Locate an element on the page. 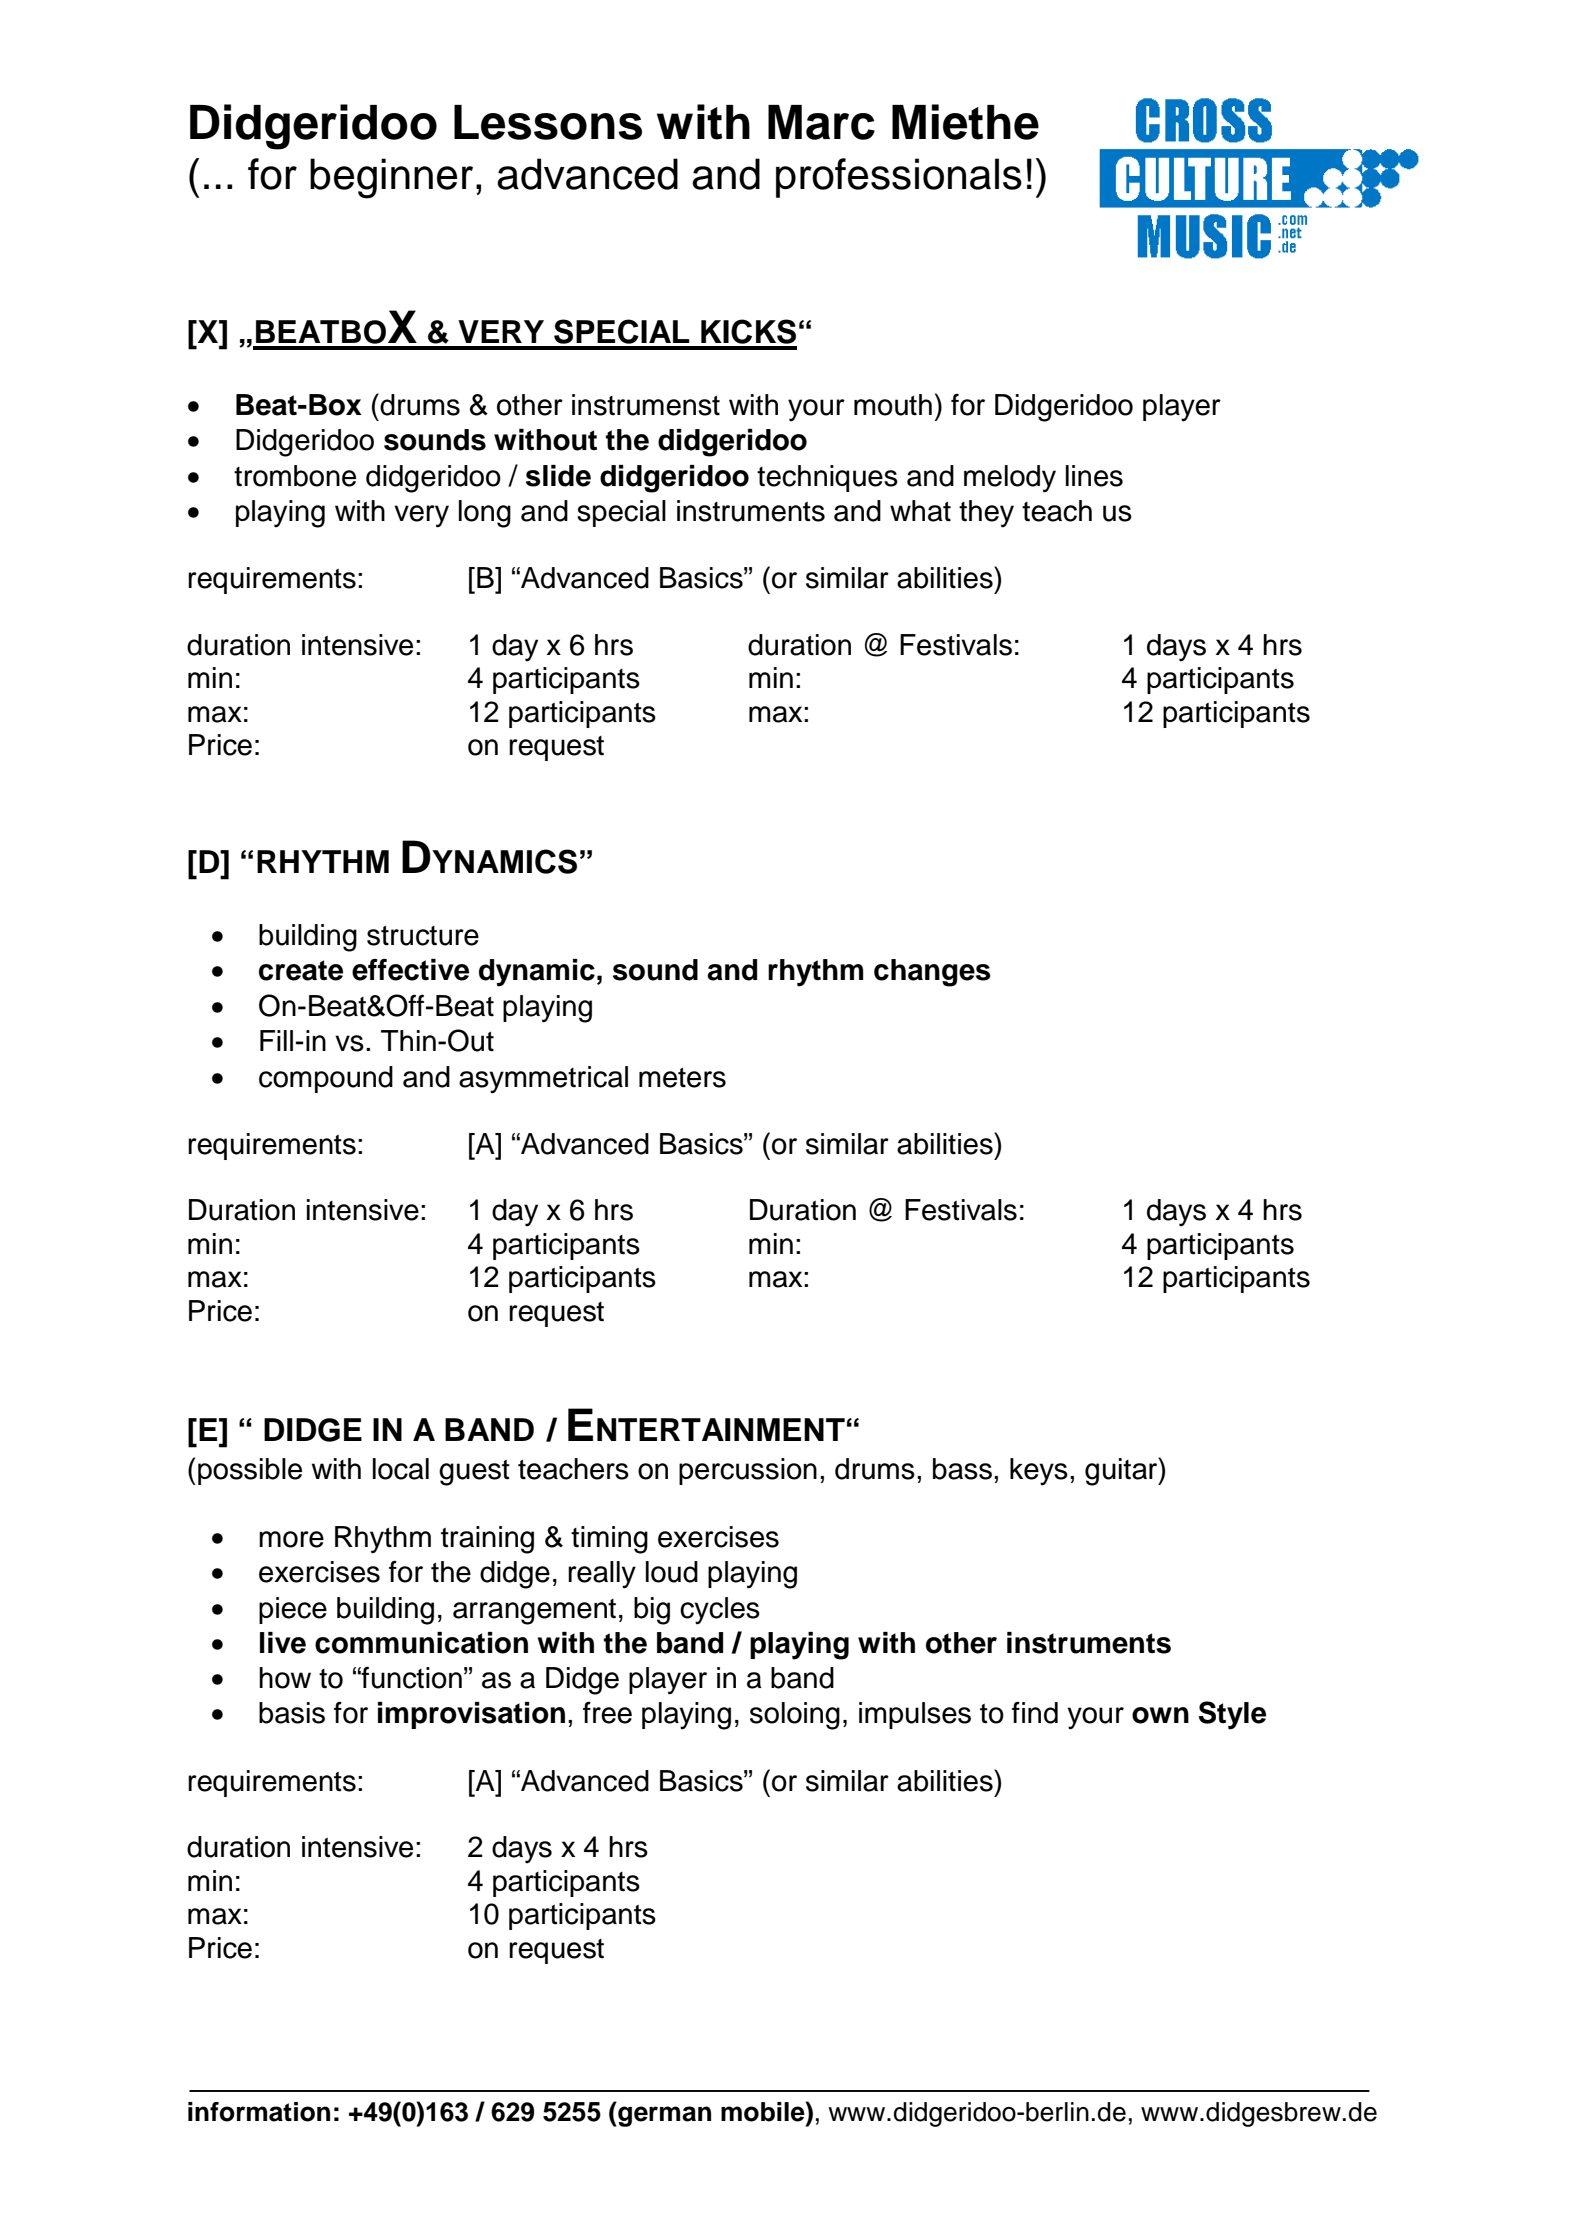 This page has width=1571, height=2223. percussion is located at coordinates (748, 1471).
